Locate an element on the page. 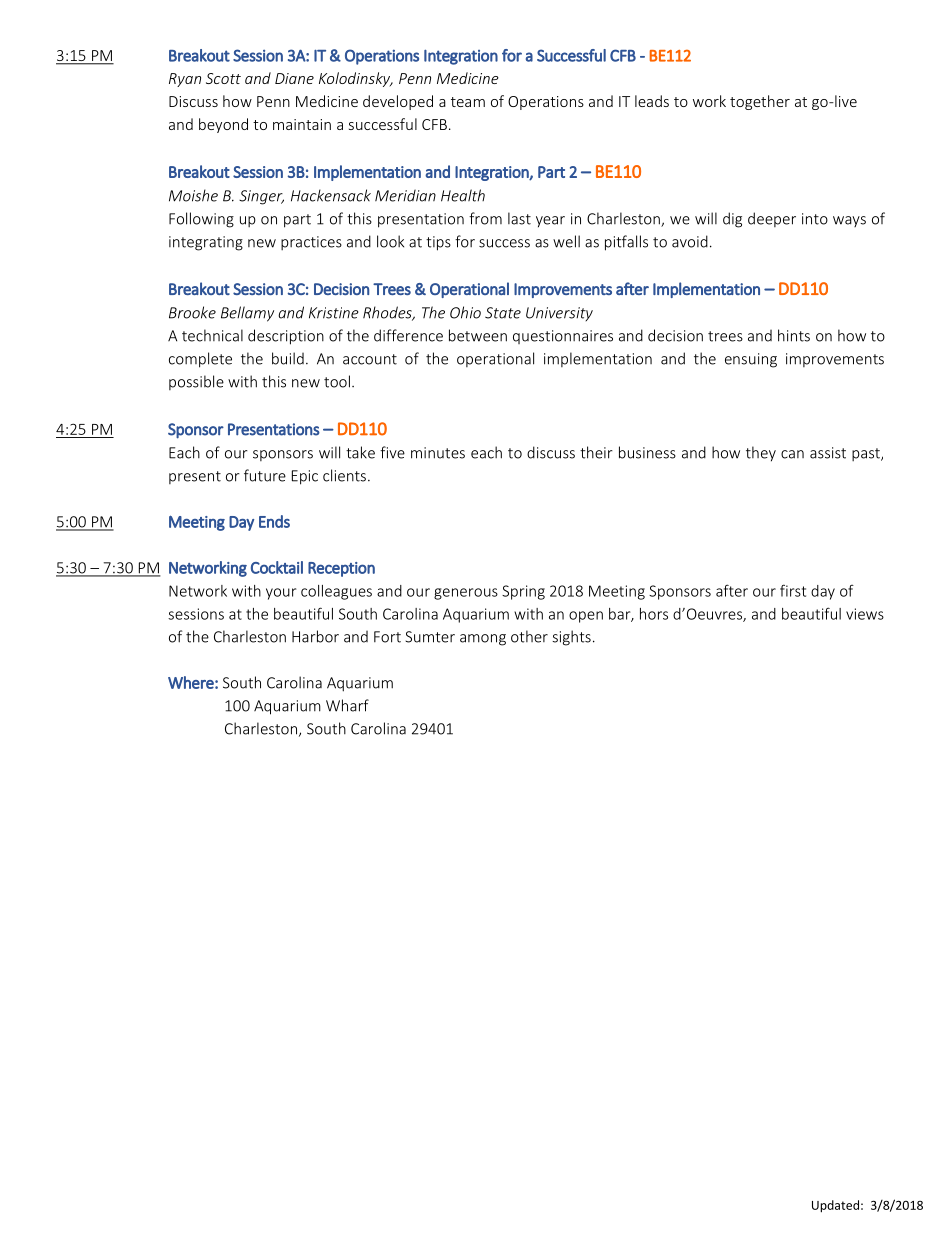 The height and width of the image is (1233, 952). Diane is located at coordinates (294, 78).
